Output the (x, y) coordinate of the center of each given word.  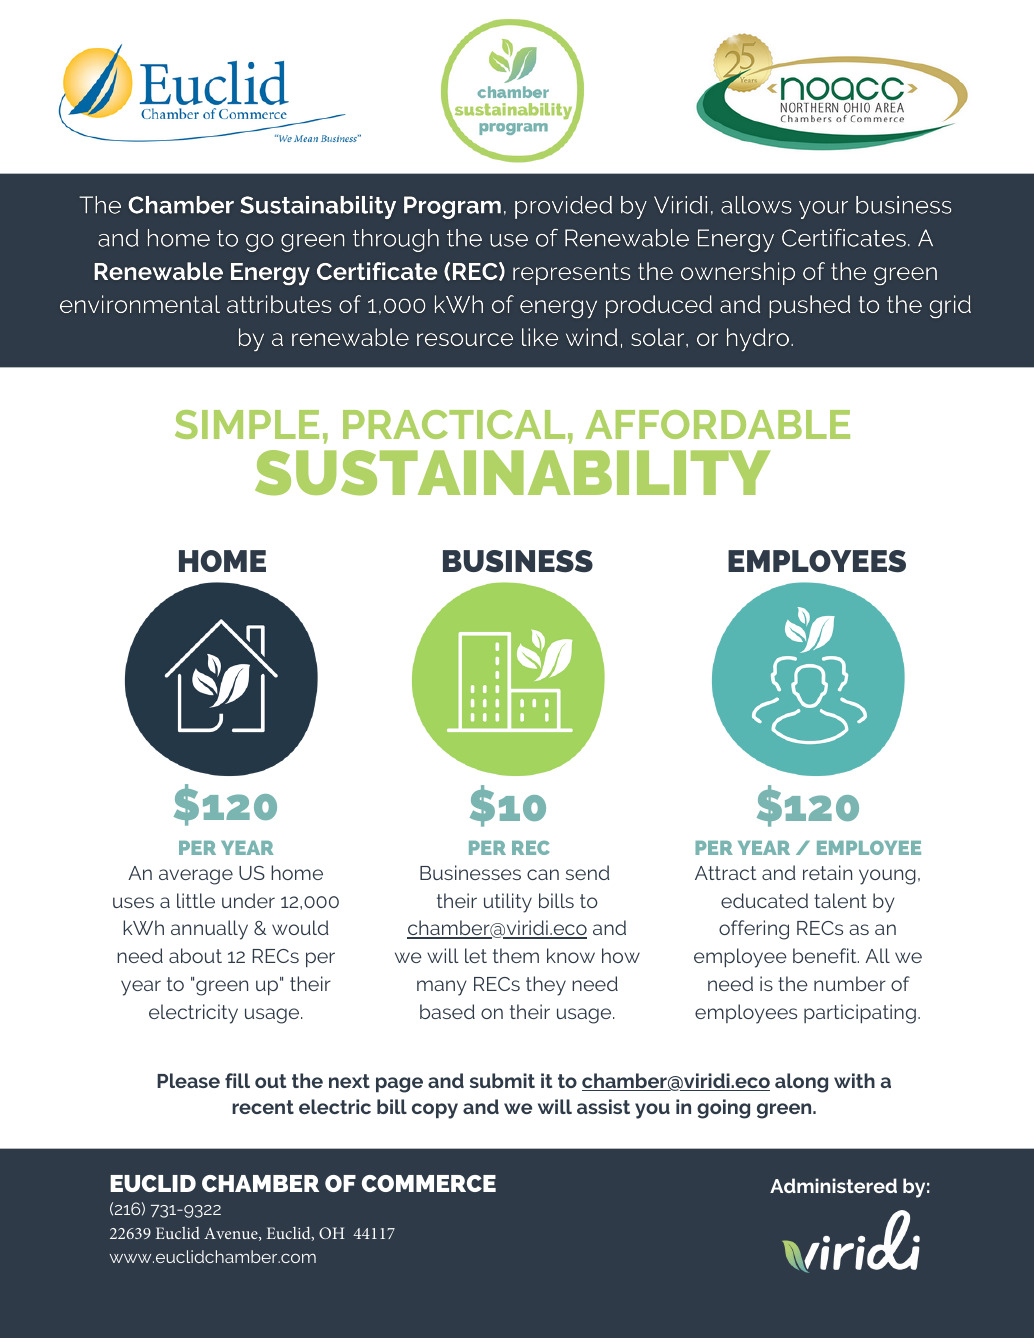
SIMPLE (247, 424)
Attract (725, 873)
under (248, 900)
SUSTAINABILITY (513, 473)
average (196, 877)
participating (860, 1014)
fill (237, 1080)
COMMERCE (429, 1183)
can (543, 874)
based (447, 1011)
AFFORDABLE (717, 424)
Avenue (232, 1234)
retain (827, 872)
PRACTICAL (454, 424)
